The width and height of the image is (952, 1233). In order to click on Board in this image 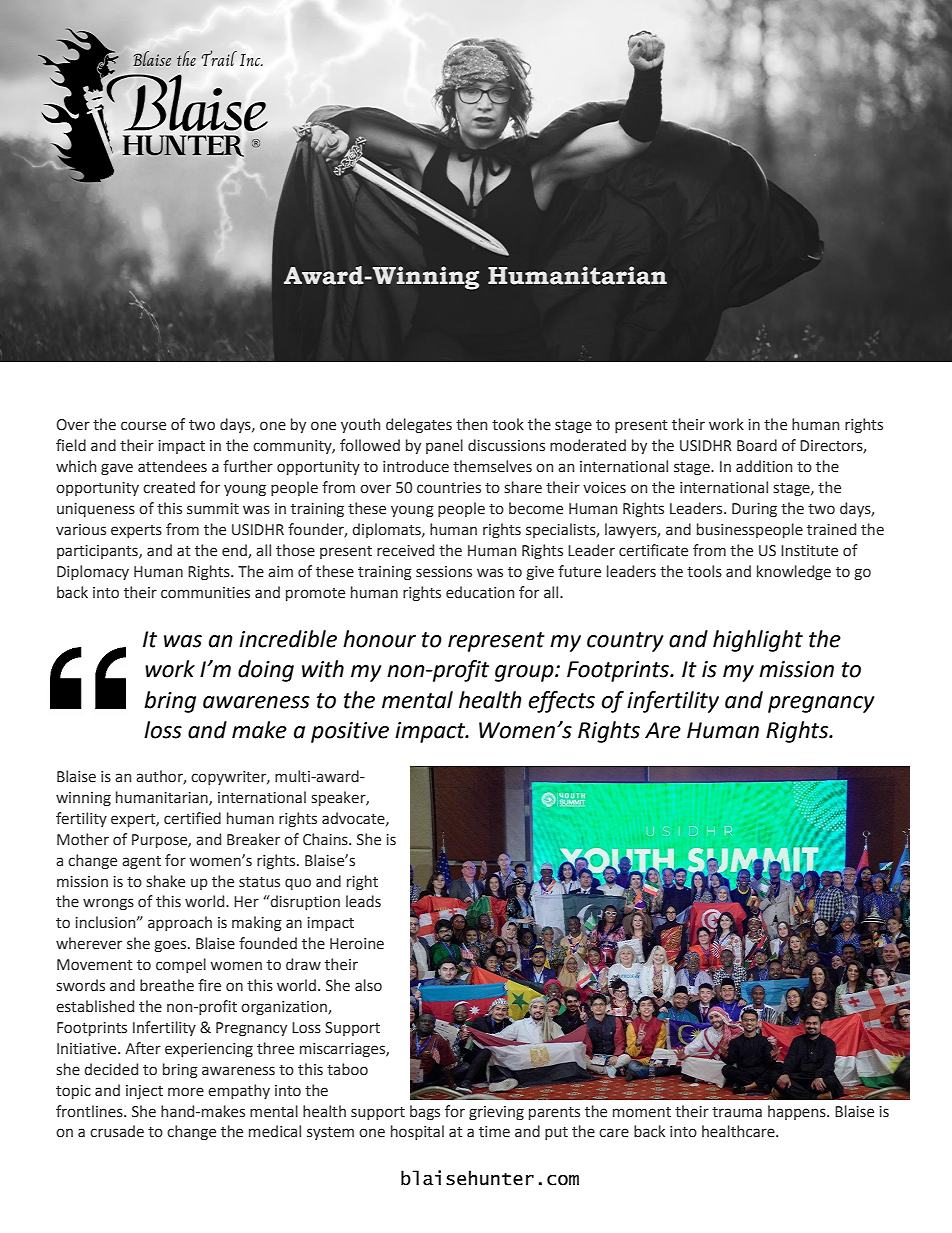, I will do `click(757, 445)`.
